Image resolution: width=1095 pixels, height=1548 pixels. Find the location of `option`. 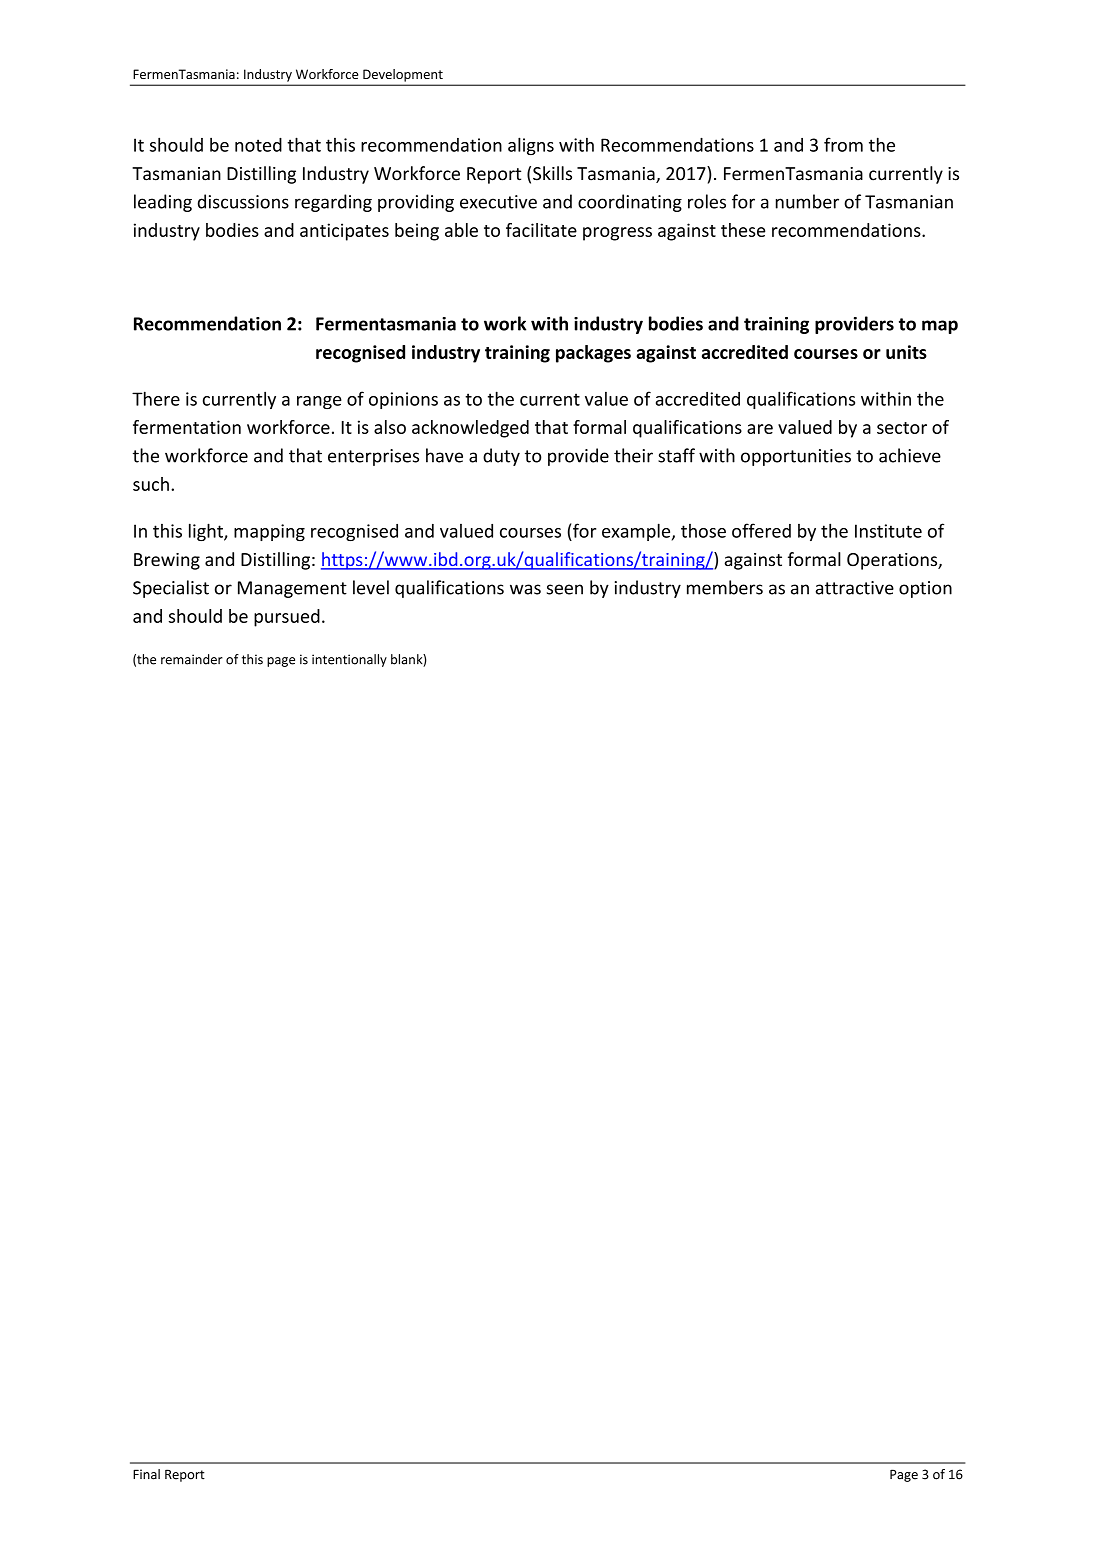

option is located at coordinates (925, 589).
